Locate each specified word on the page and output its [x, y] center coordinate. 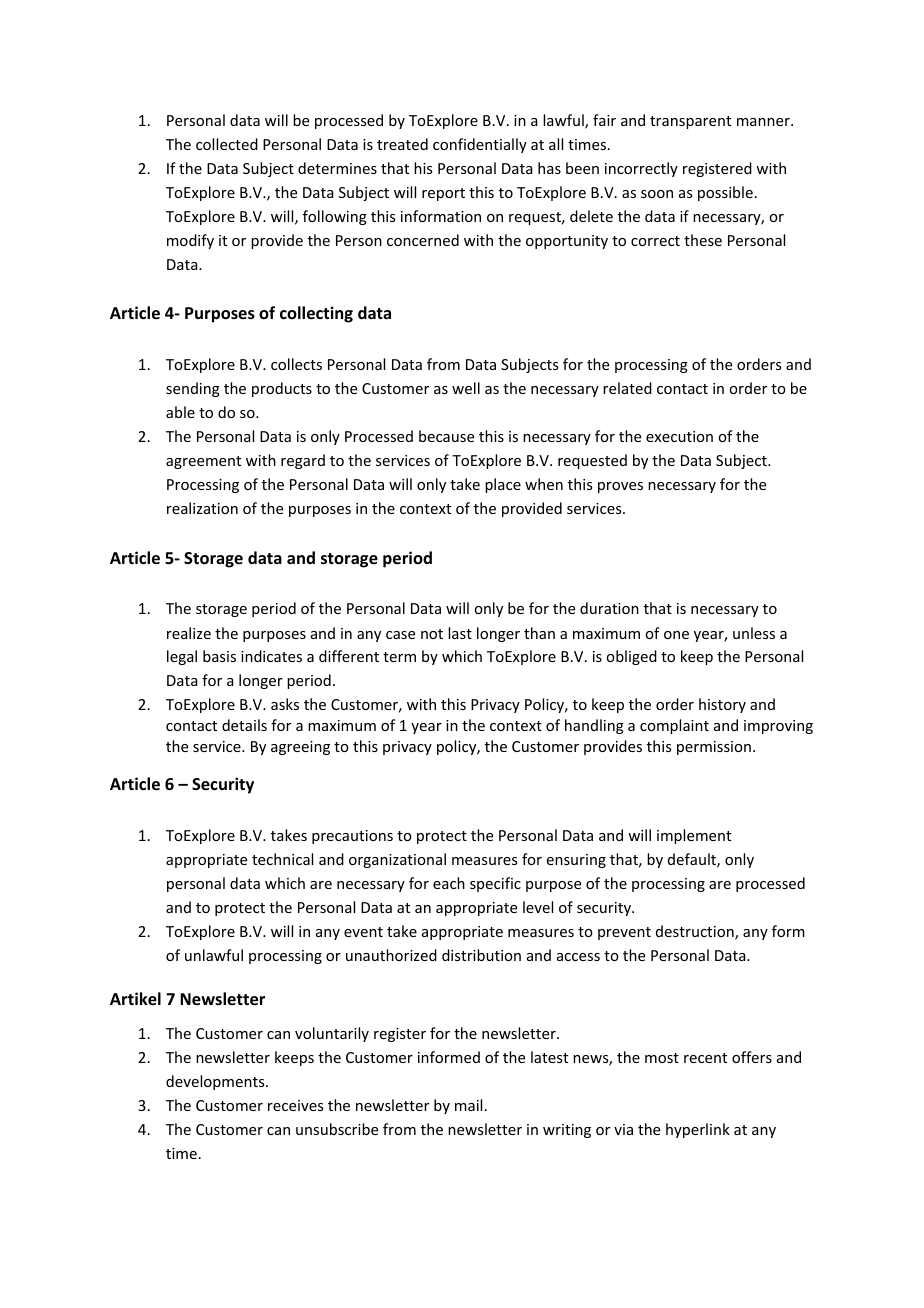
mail [468, 1105]
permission [714, 748]
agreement [203, 462]
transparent [690, 122]
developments [216, 1082]
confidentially [480, 145]
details [244, 725]
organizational [397, 860]
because [446, 436]
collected [227, 144]
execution [679, 436]
